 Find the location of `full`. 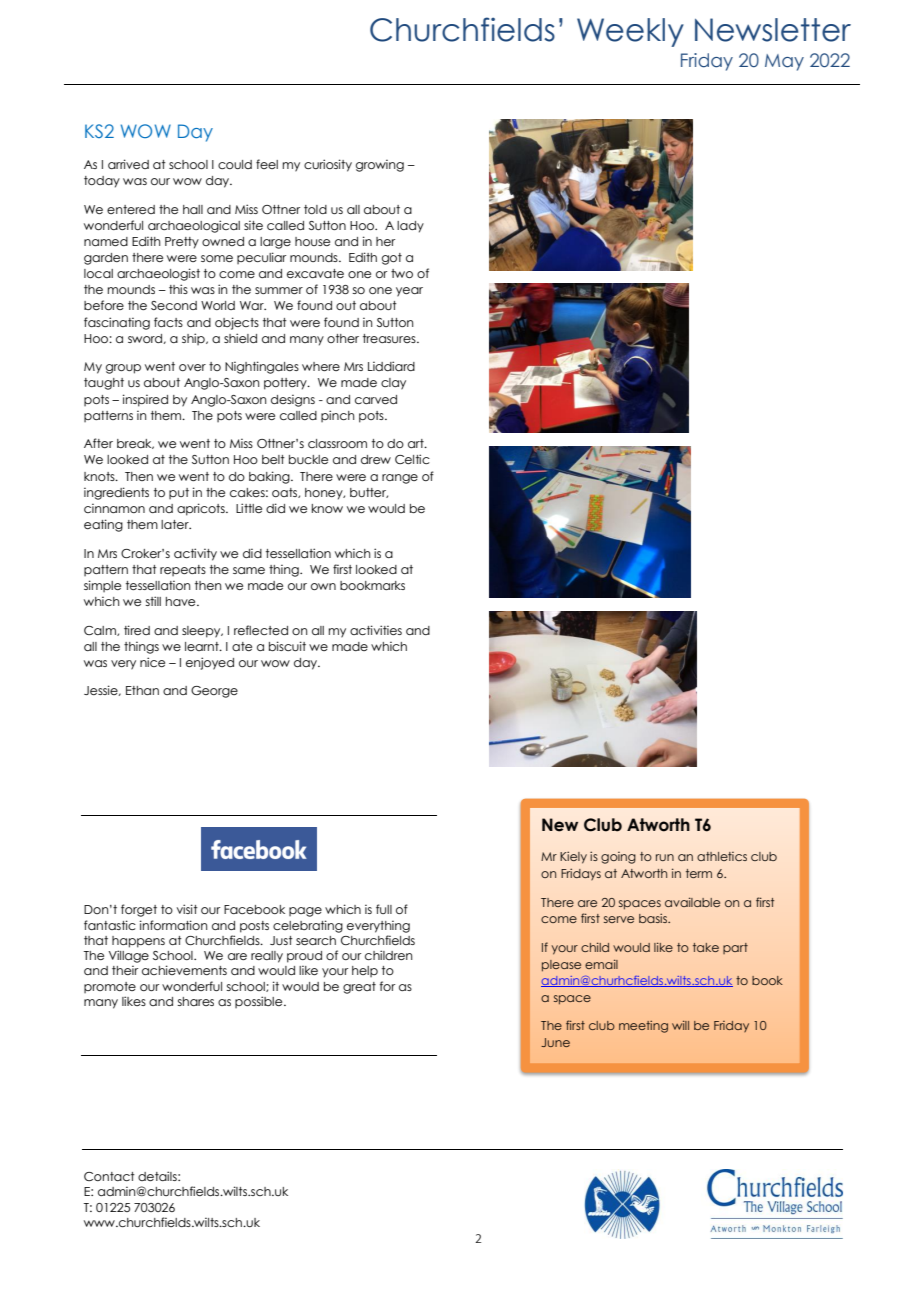

full is located at coordinates (384, 909).
